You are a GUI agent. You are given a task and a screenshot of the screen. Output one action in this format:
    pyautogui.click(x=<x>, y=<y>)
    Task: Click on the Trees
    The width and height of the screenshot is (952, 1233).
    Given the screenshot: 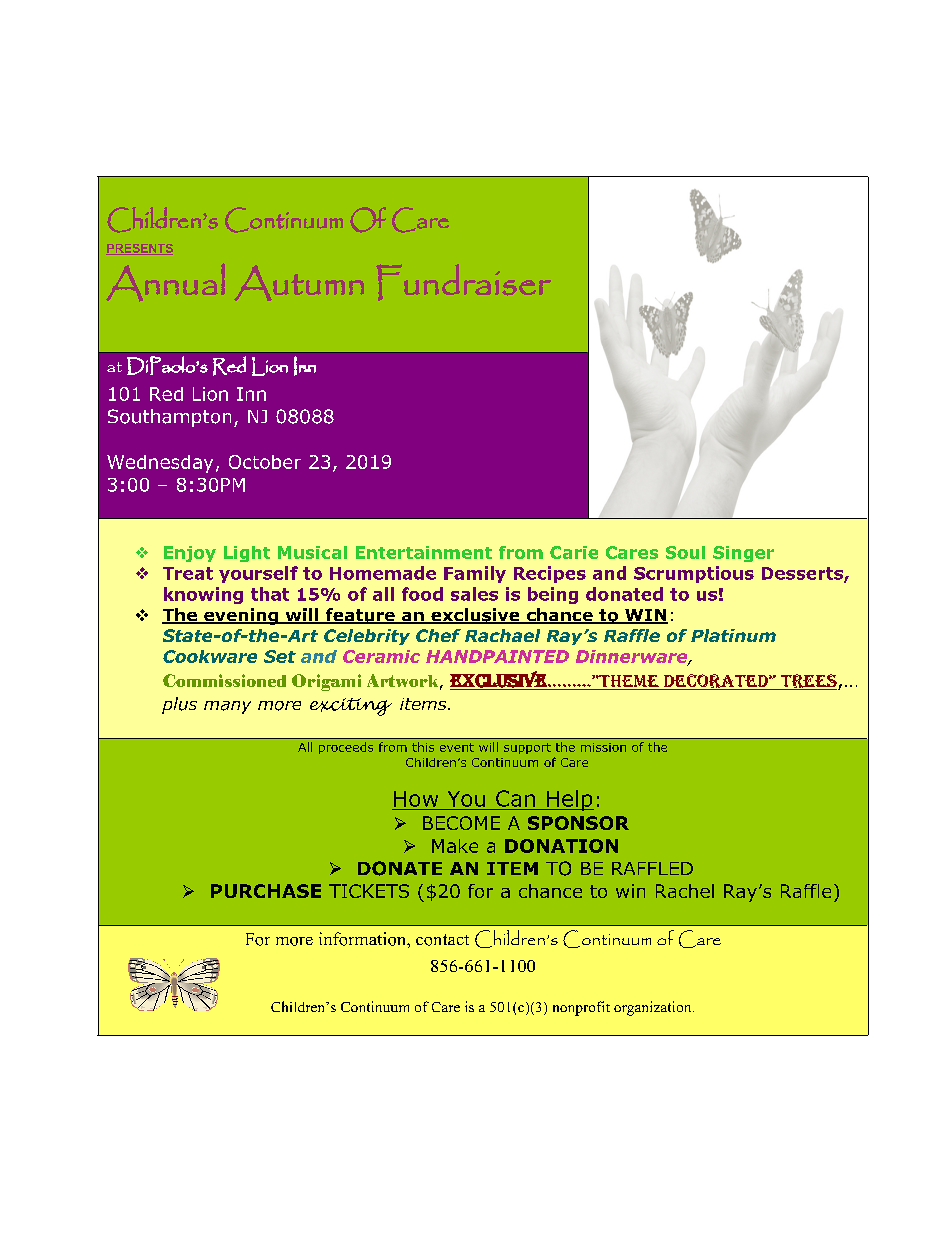 What is the action you would take?
    pyautogui.click(x=808, y=682)
